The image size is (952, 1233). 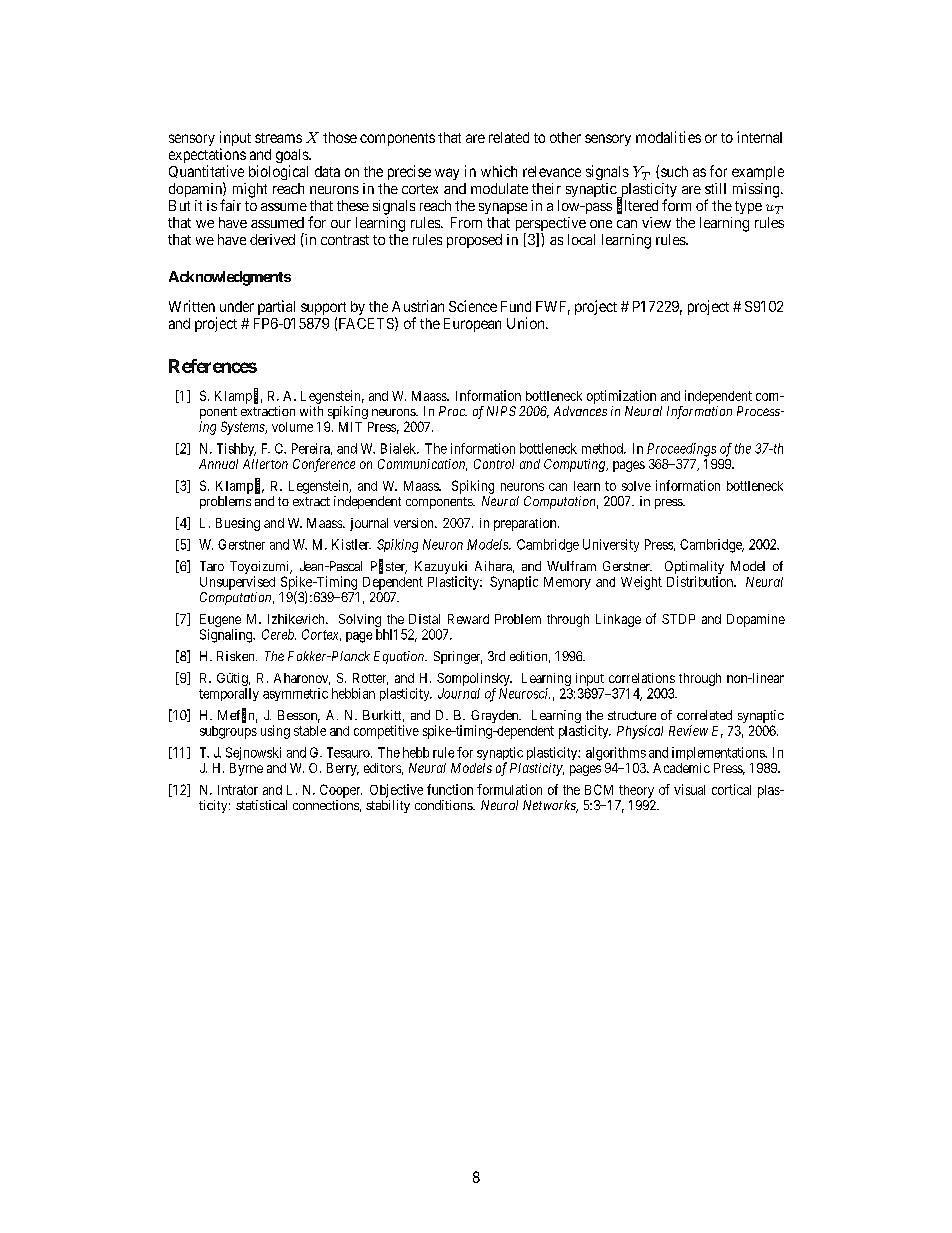 What do you see at coordinates (276, 307) in the screenshot?
I see `partial` at bounding box center [276, 307].
